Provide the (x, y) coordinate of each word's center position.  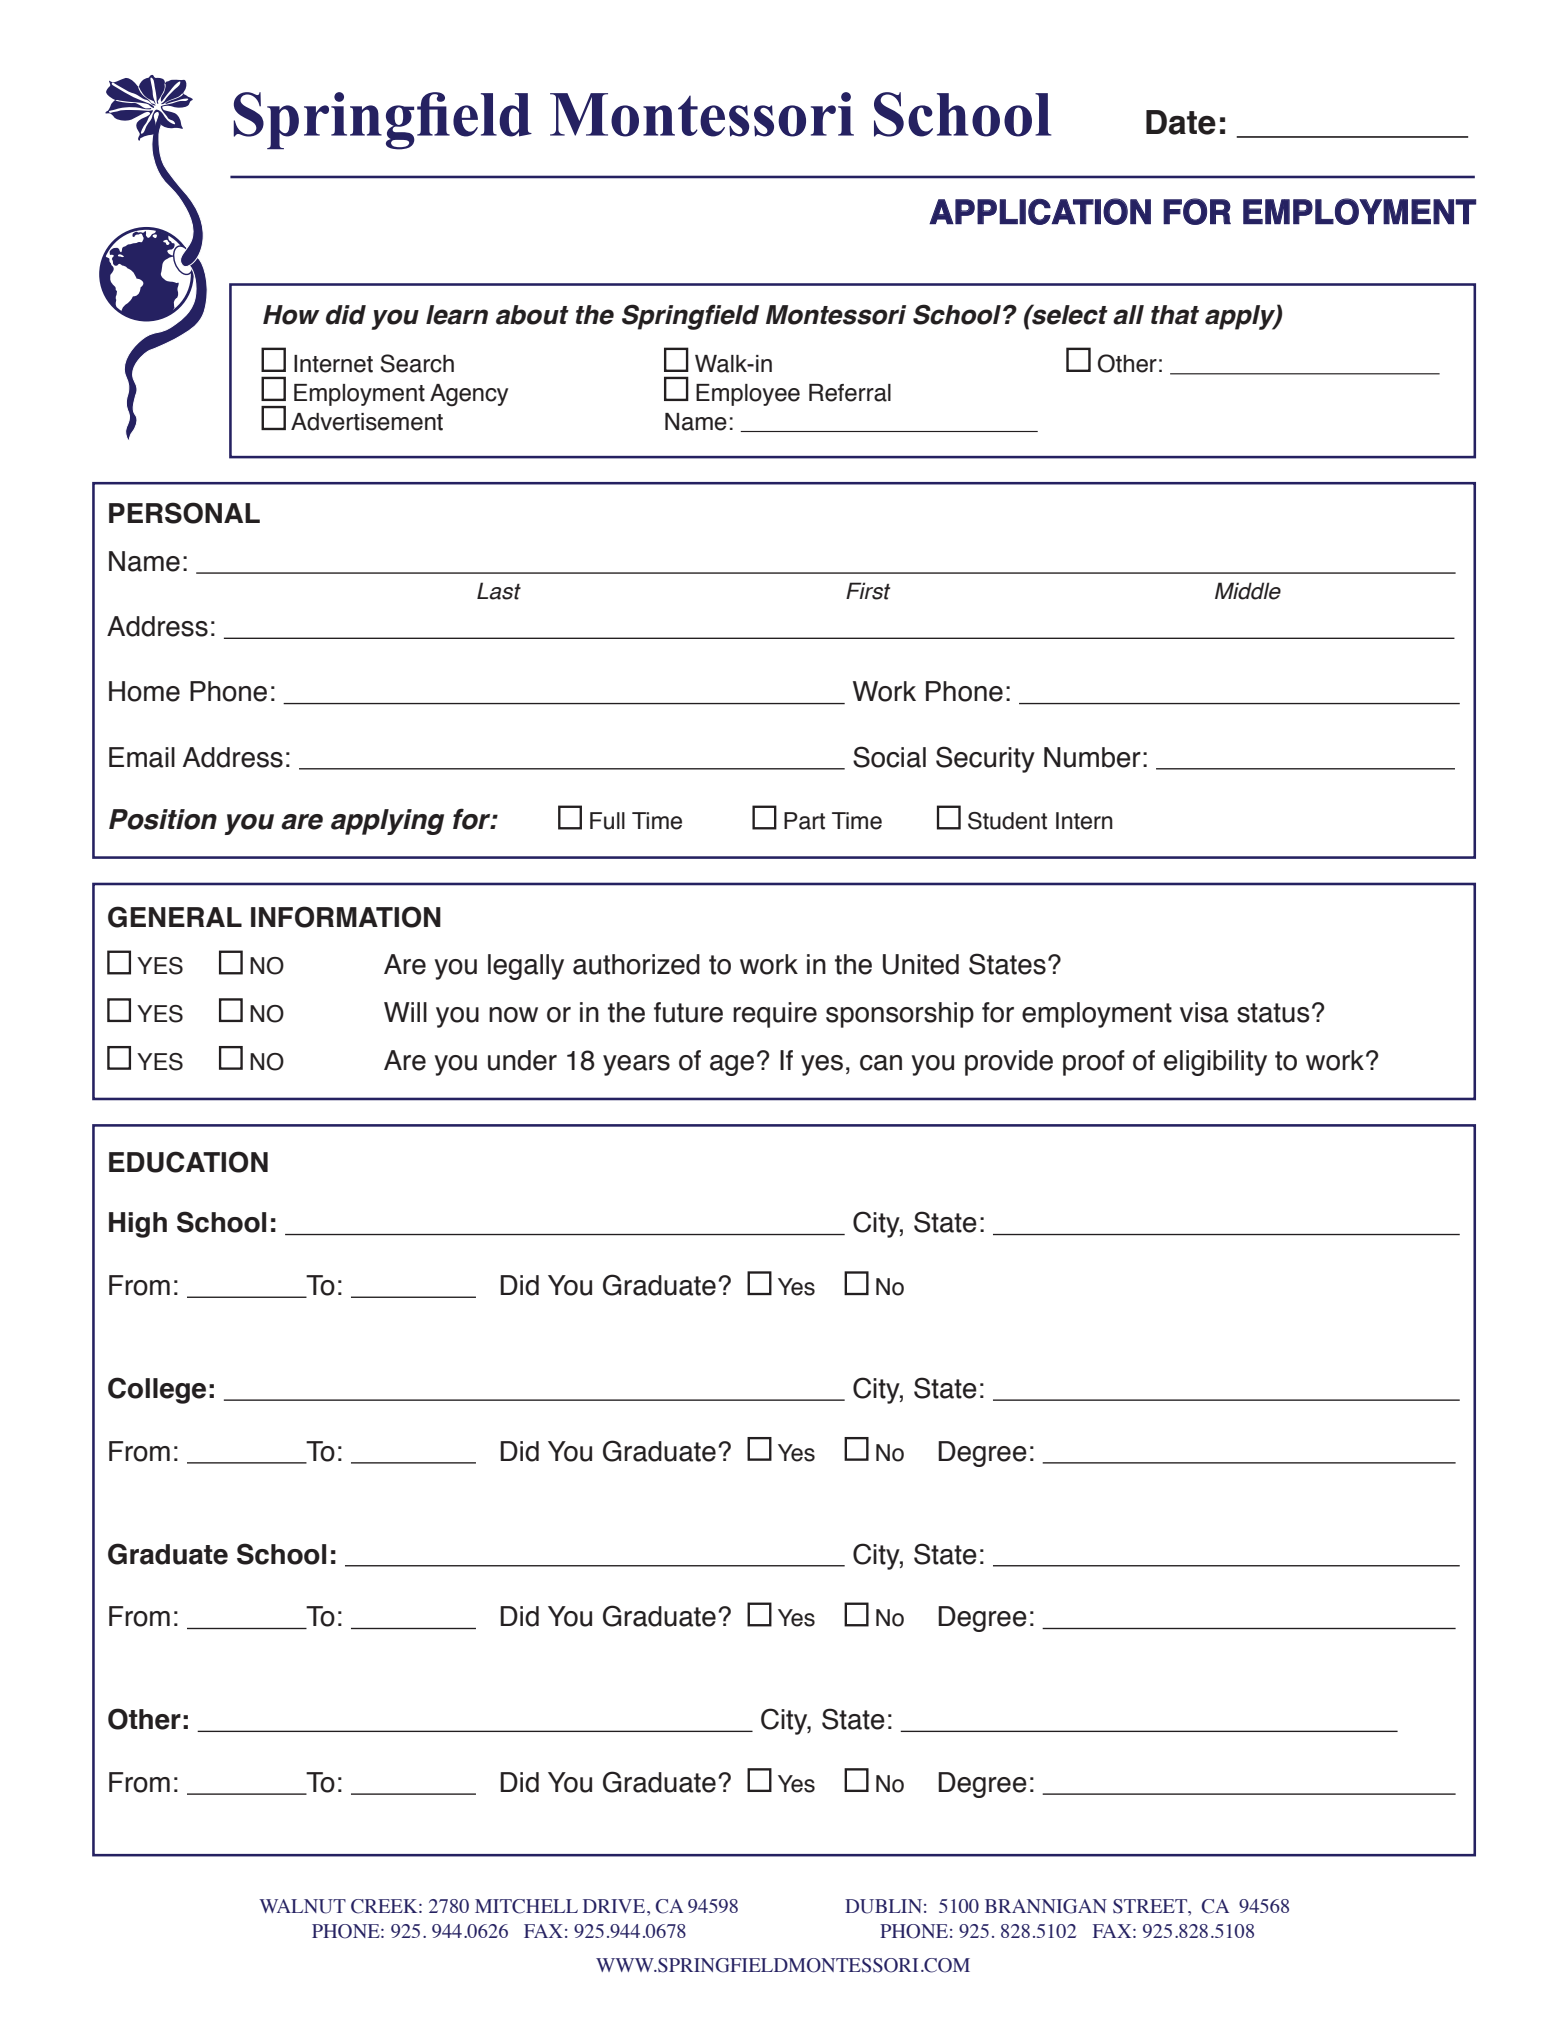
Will (405, 1012)
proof (1094, 1063)
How (291, 315)
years (636, 1065)
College (157, 1390)
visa (1204, 1012)
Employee (748, 395)
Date (1181, 122)
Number (1092, 757)
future (688, 1012)
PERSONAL (184, 513)
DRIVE (614, 1906)
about (532, 315)
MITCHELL (526, 1906)
